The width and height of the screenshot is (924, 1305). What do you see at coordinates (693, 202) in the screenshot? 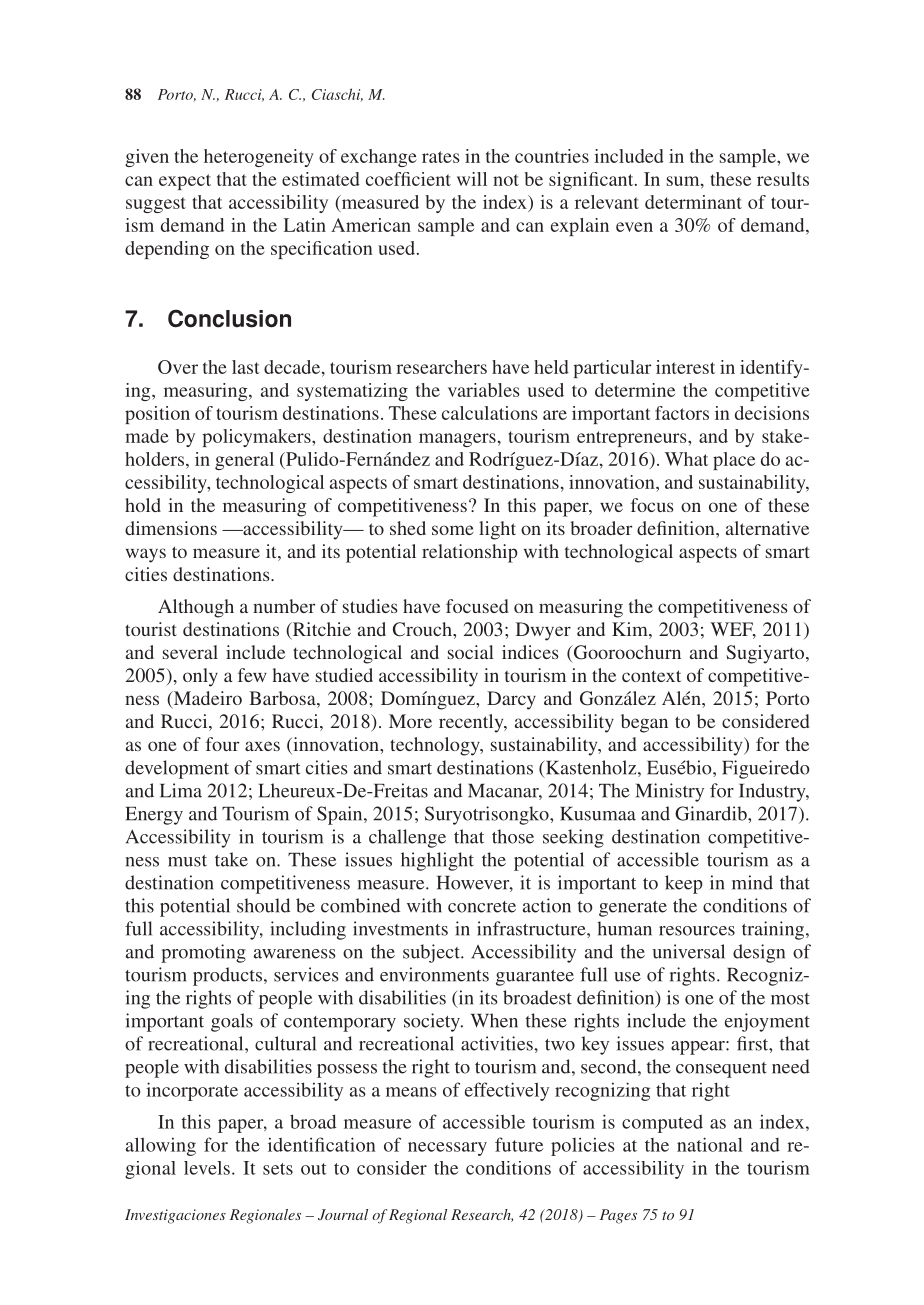
I see `determinant` at bounding box center [693, 202].
